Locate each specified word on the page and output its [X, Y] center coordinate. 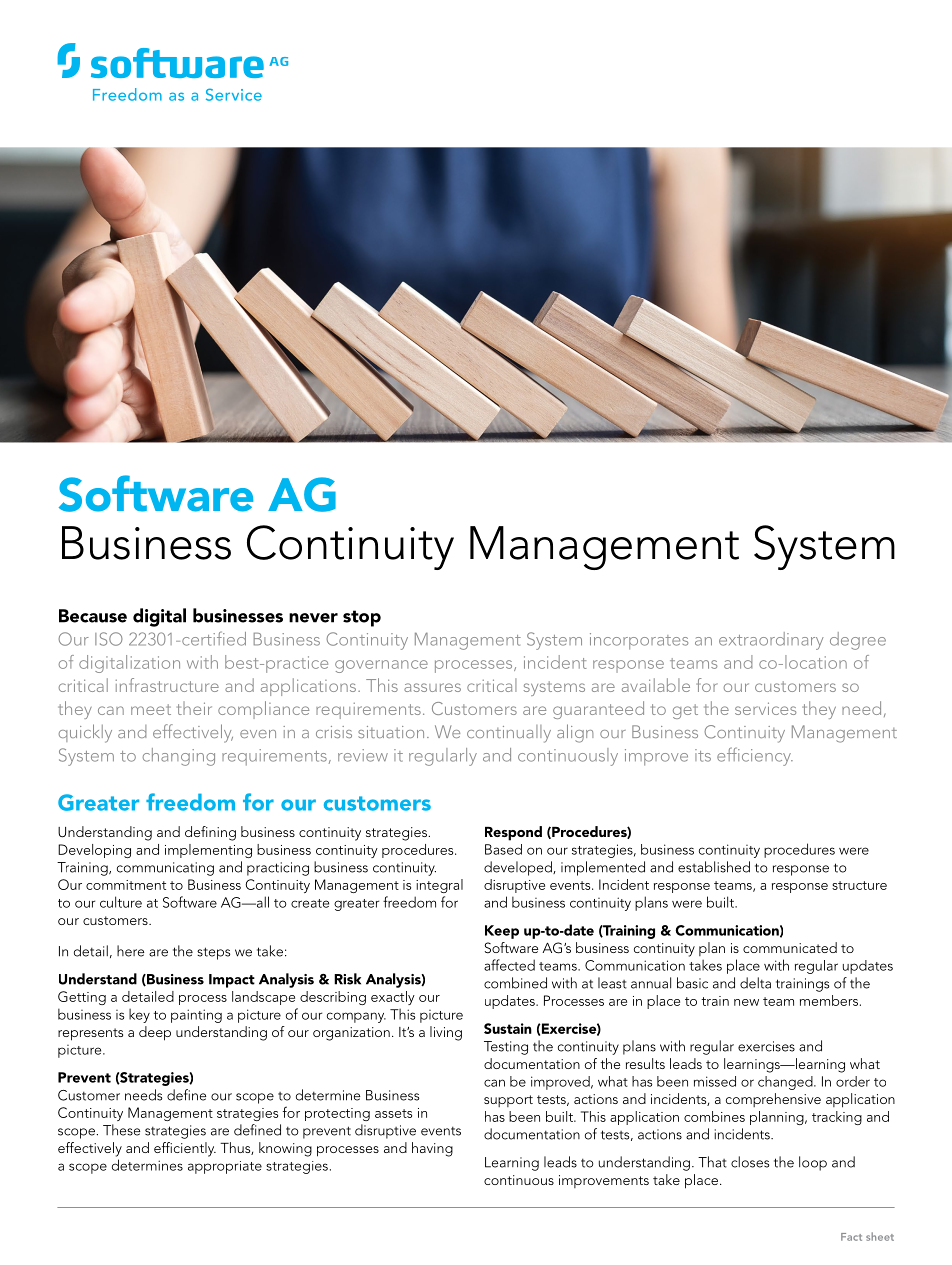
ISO [109, 639]
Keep [502, 932]
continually [509, 734]
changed [786, 1083]
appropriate [225, 1167]
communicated [790, 947]
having [432, 1149]
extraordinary [771, 641]
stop [362, 618]
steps [213, 953]
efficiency [755, 756]
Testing [506, 1048]
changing [179, 757]
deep [155, 1033]
